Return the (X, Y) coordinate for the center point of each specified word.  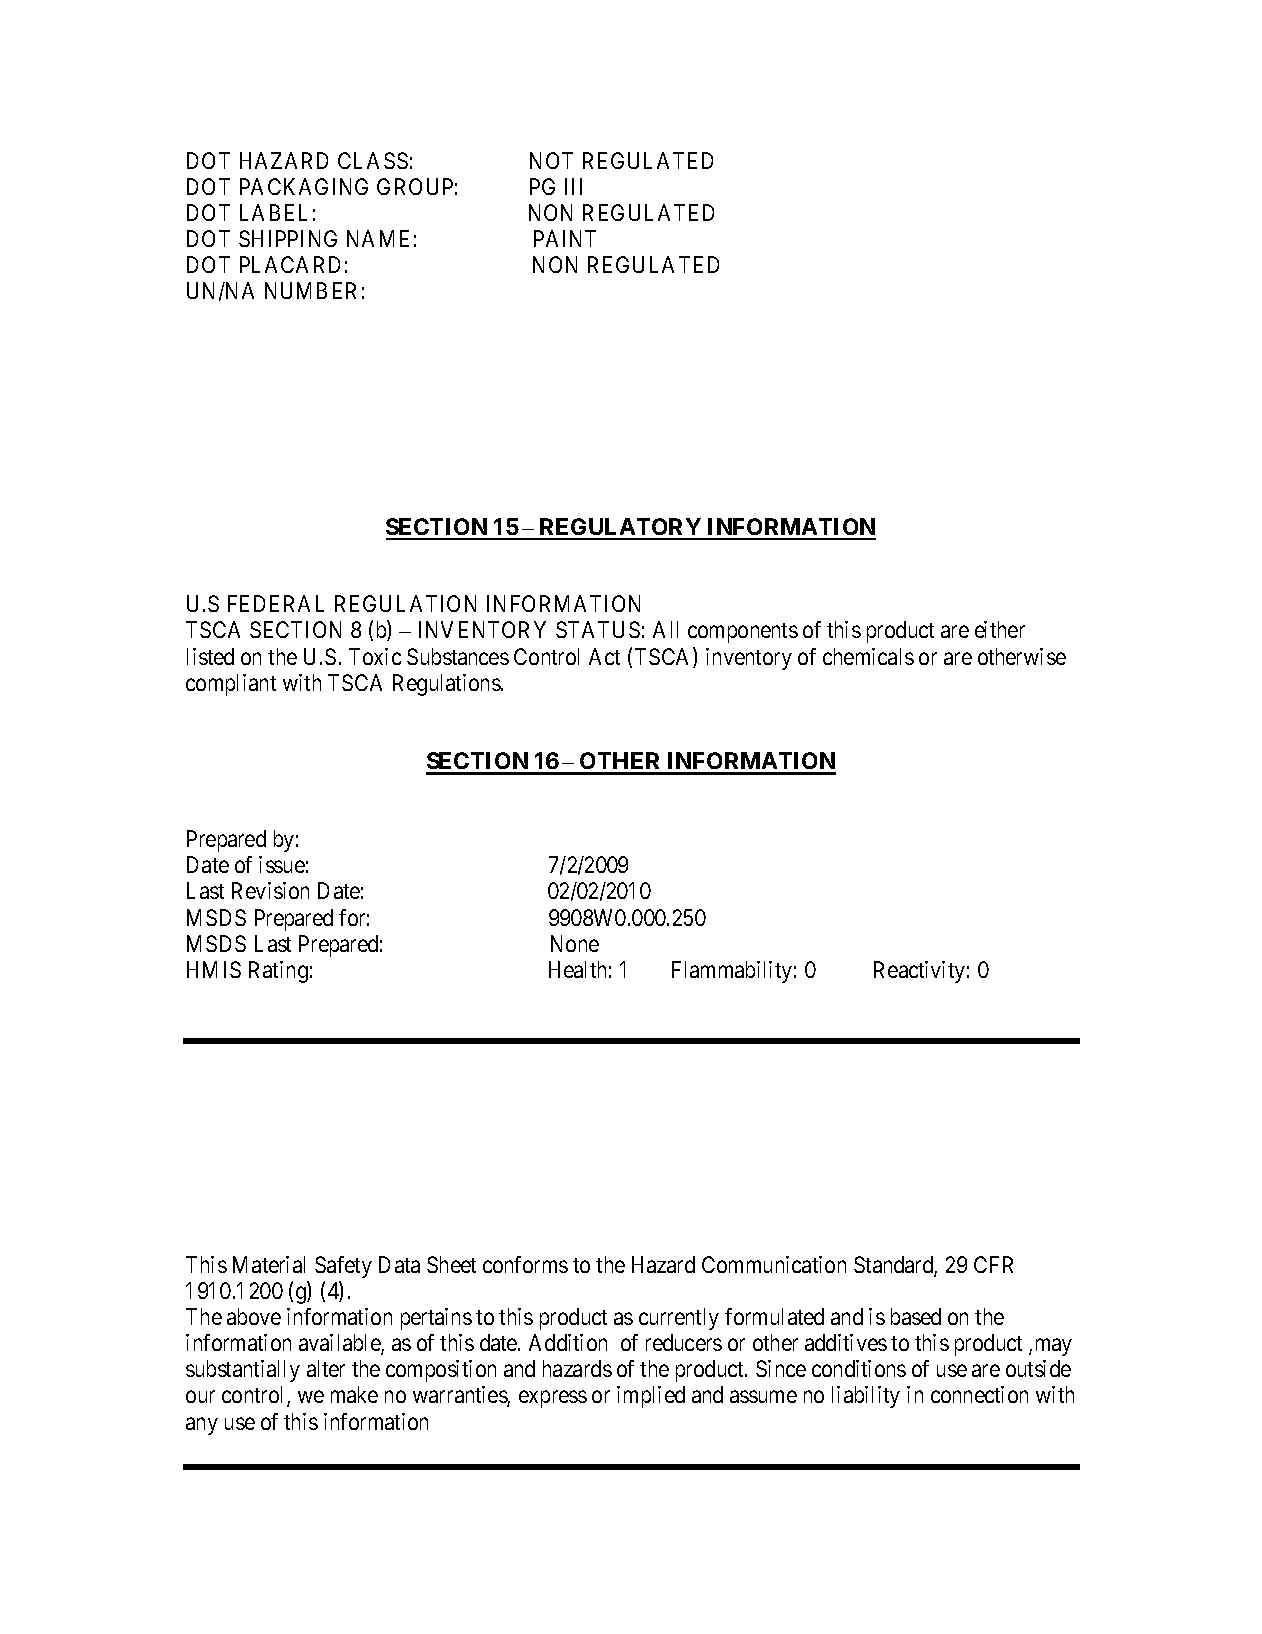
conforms (525, 1264)
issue (282, 864)
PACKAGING (304, 186)
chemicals (868, 656)
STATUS (598, 629)
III (573, 186)
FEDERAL (276, 603)
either (1000, 629)
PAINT (565, 238)
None (575, 943)
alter (326, 1368)
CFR (993, 1264)
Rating (278, 972)
